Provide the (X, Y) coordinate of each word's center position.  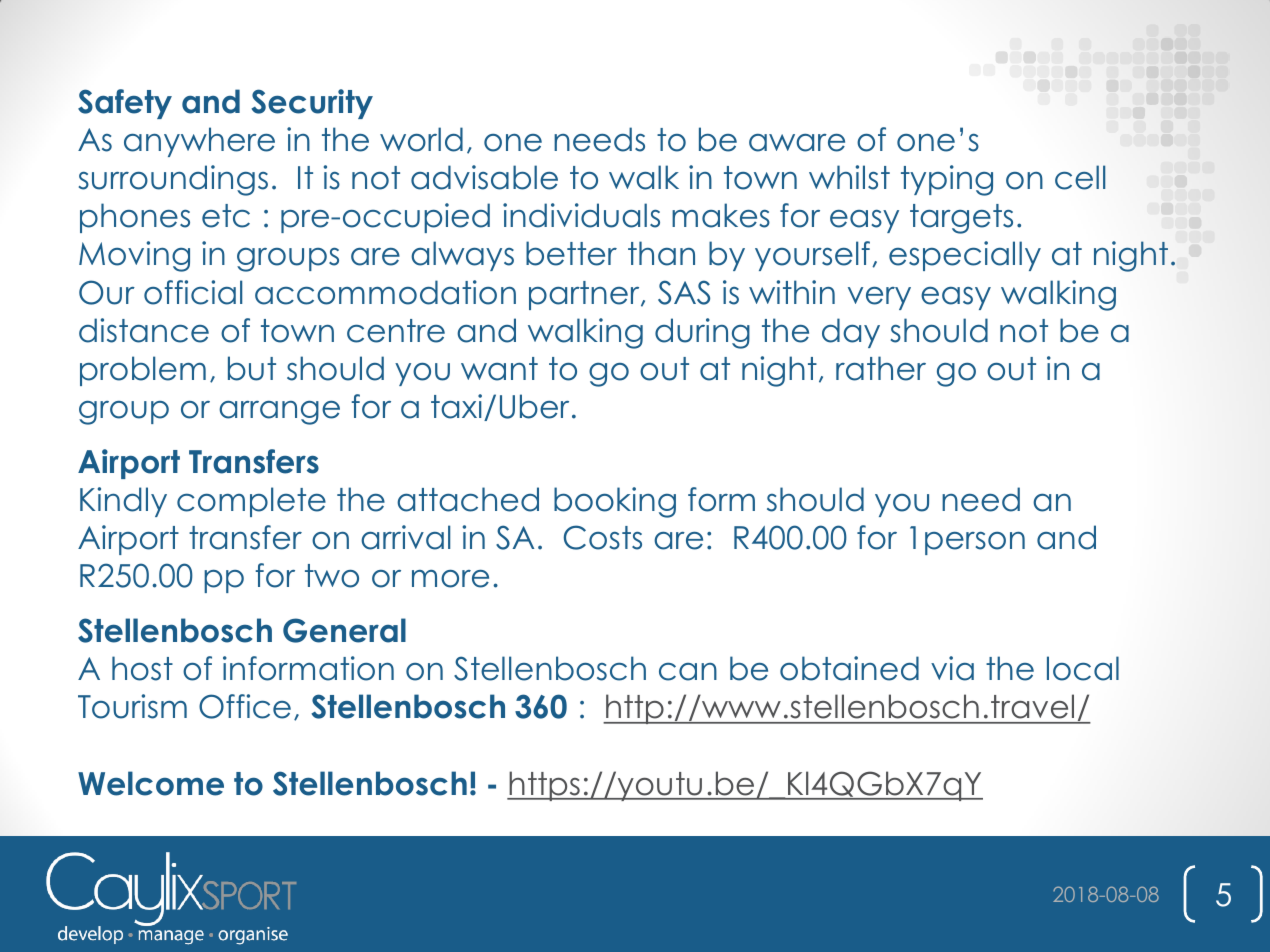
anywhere (199, 142)
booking (615, 502)
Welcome (151, 783)
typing (947, 180)
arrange (279, 413)
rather (881, 368)
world (421, 139)
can (688, 672)
